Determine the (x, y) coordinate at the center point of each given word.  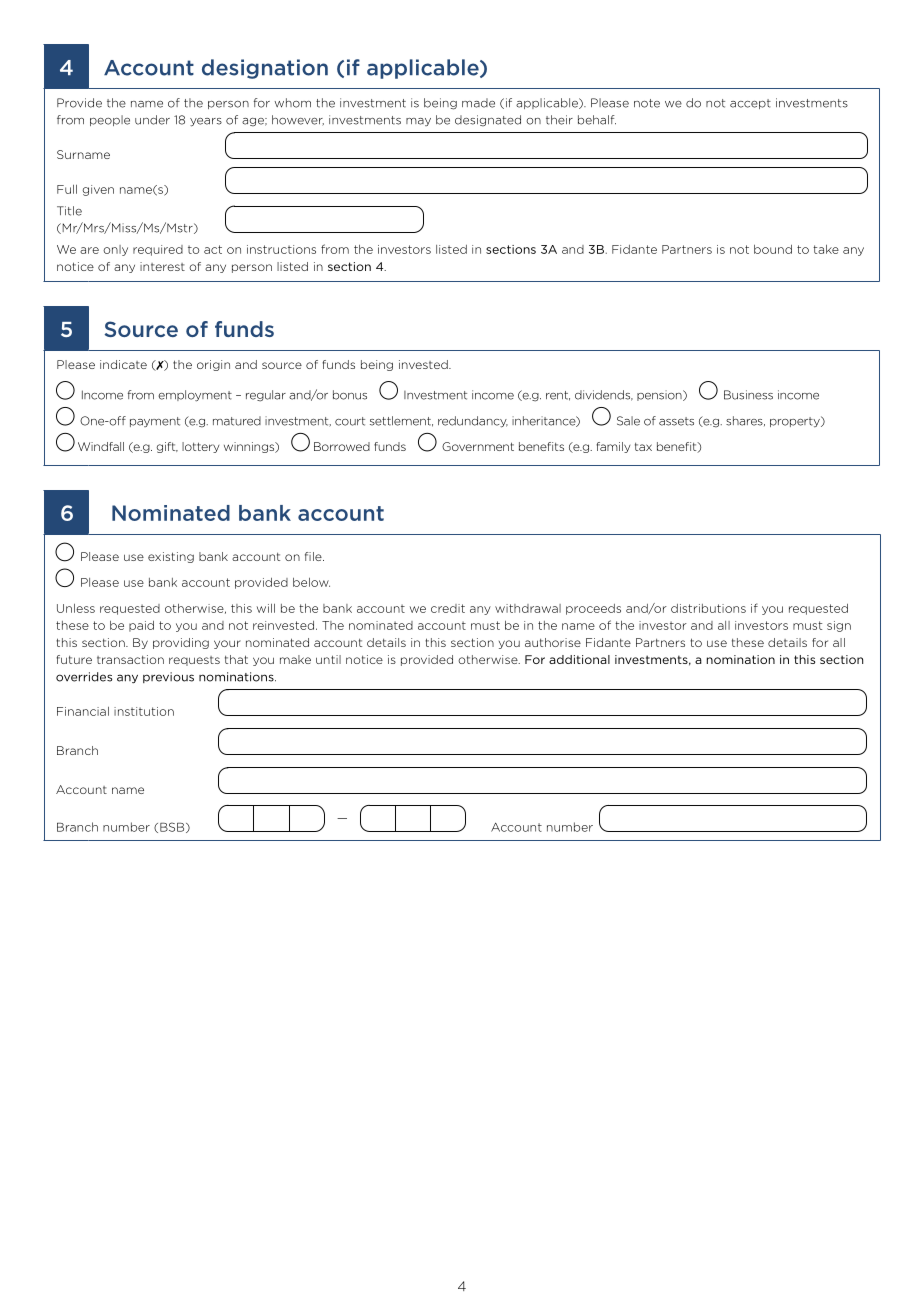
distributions (708, 608)
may (418, 122)
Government (478, 446)
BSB (173, 827)
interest (162, 266)
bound (773, 249)
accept (750, 104)
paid (141, 626)
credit (448, 608)
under (152, 120)
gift (167, 447)
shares (745, 421)
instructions (281, 249)
